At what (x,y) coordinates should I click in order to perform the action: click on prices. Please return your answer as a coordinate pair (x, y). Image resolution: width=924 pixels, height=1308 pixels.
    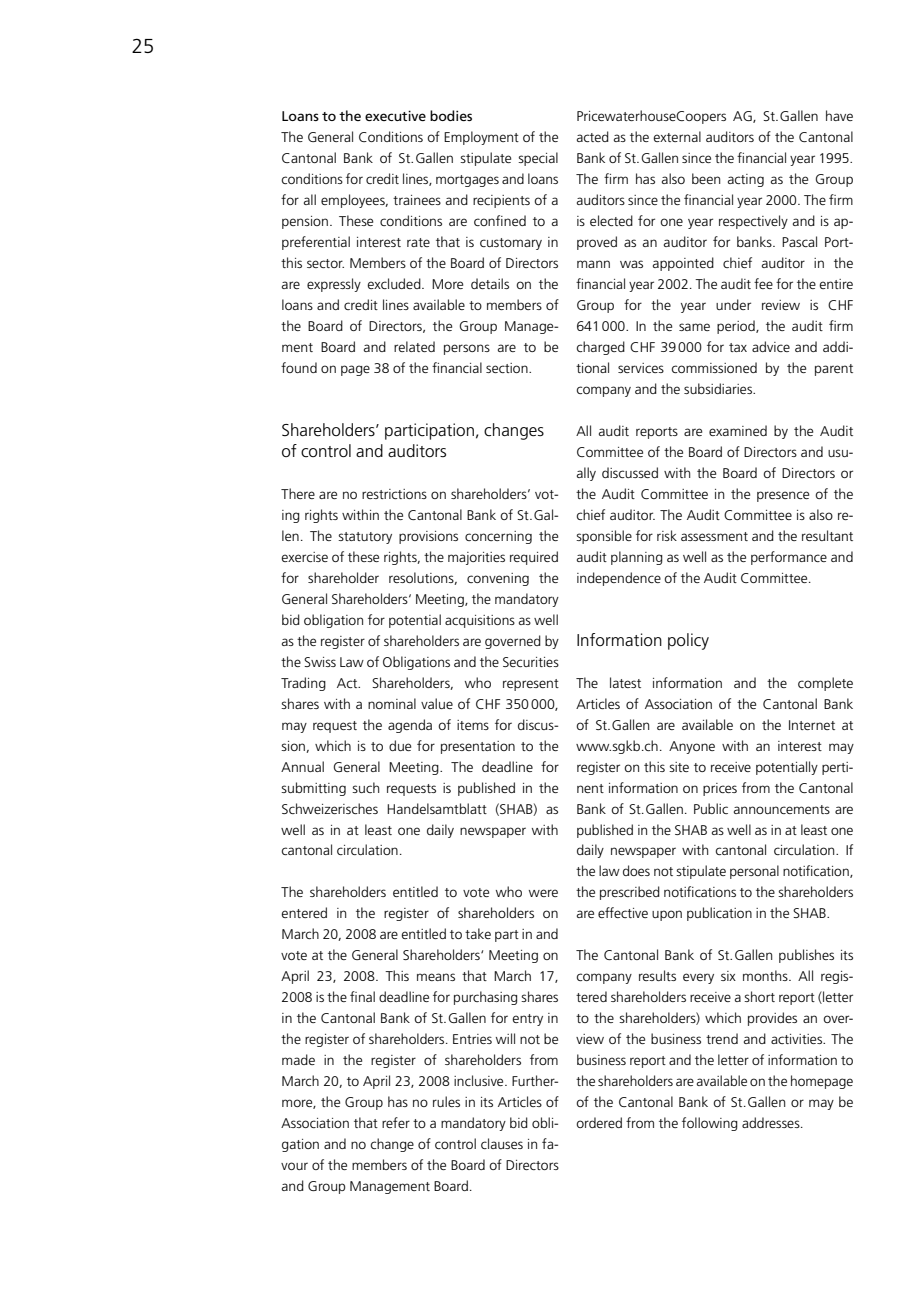
    Looking at the image, I should click on (720, 789).
